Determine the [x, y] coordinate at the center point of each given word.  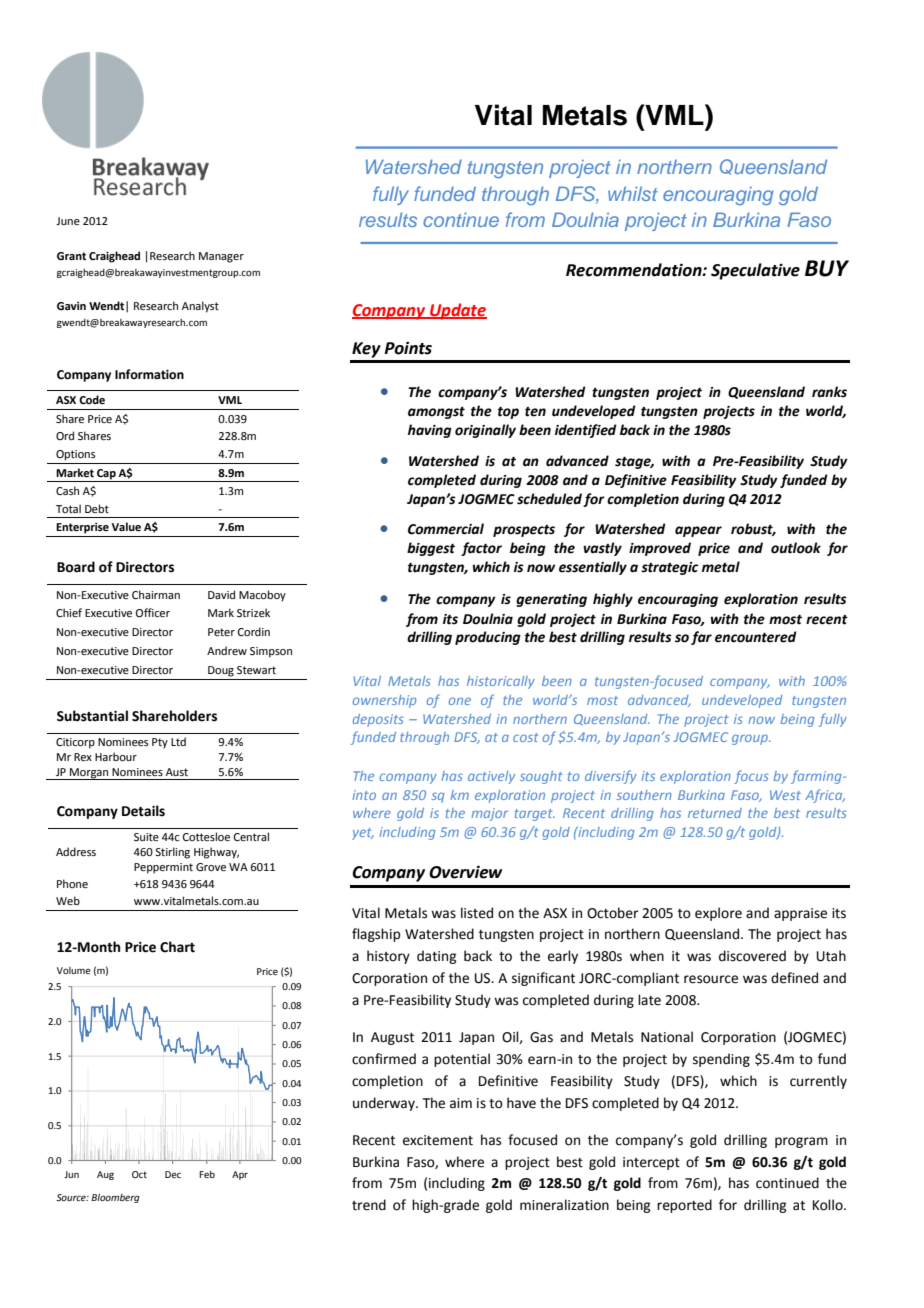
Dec [173, 1174]
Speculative [755, 271]
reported [684, 1206]
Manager [221, 257]
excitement [438, 1140]
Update [457, 311]
